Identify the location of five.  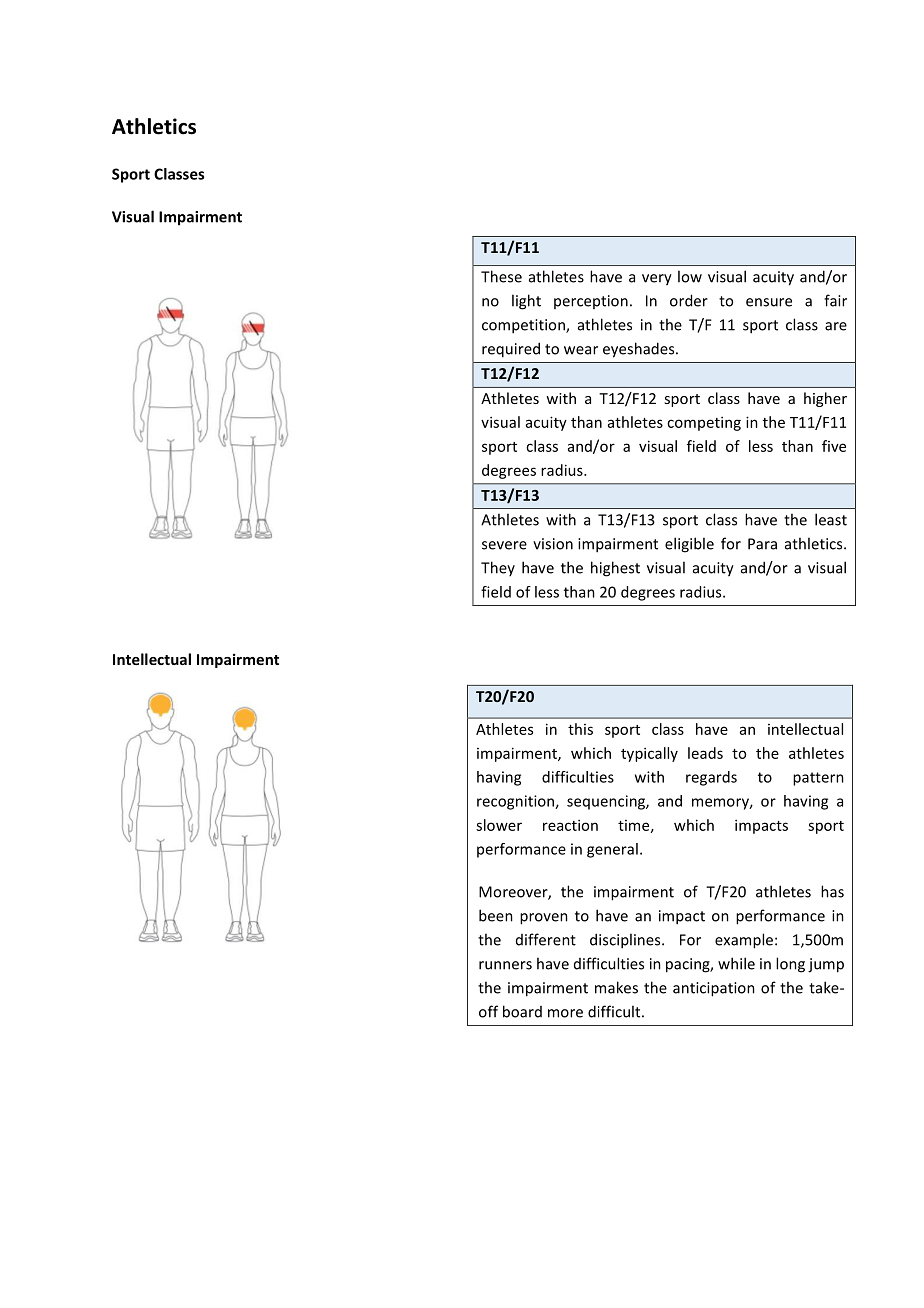
(834, 446).
